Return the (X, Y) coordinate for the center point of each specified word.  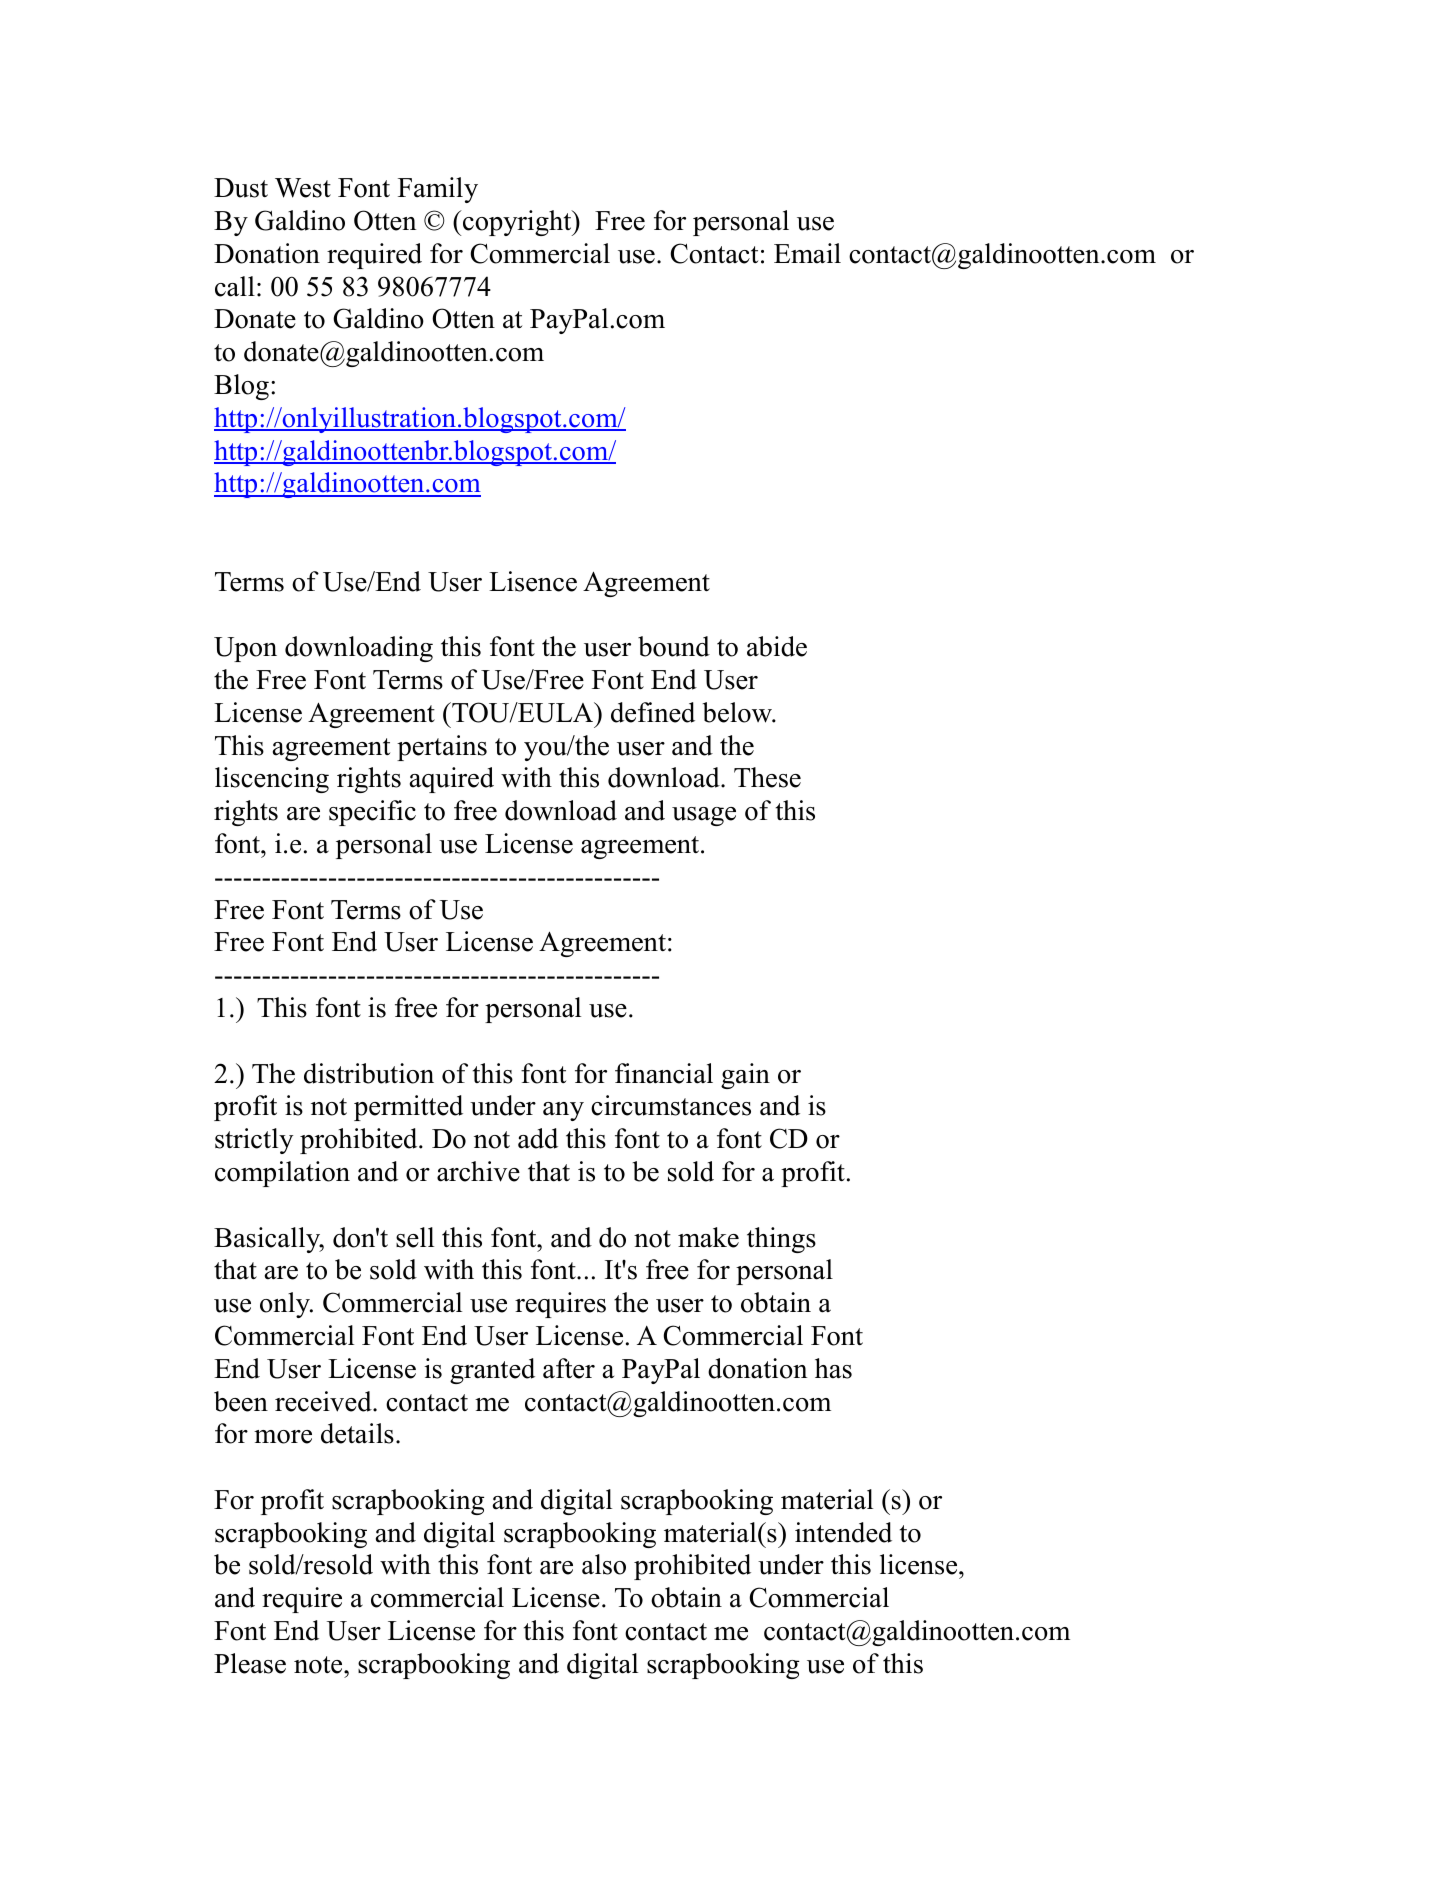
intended (843, 1532)
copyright (517, 223)
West (303, 188)
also (604, 1564)
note (319, 1665)
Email (807, 253)
